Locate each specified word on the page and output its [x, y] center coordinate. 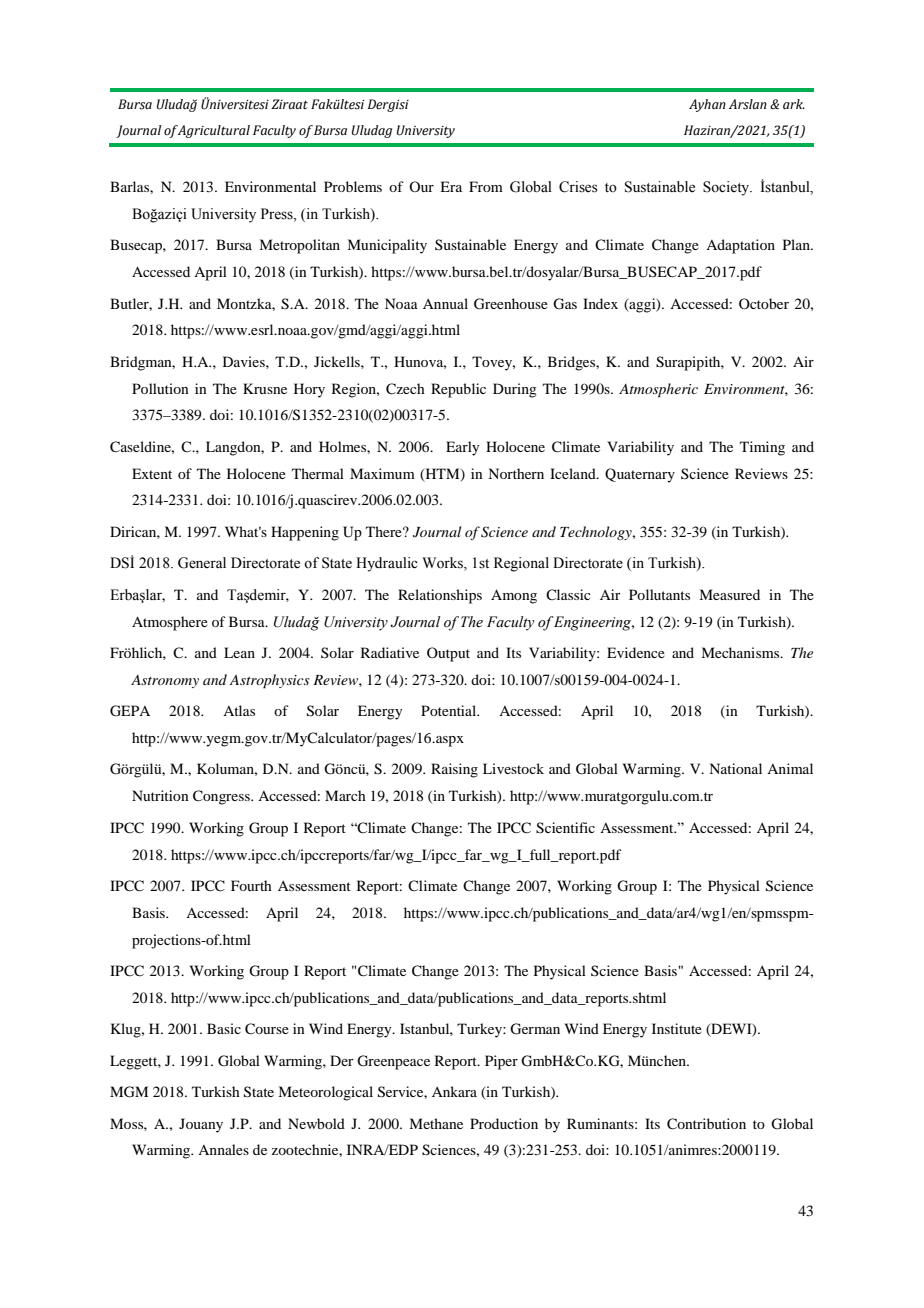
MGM [129, 1092]
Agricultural [213, 131]
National [735, 768]
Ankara [454, 1091]
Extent [152, 473]
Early [462, 448]
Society [727, 188]
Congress [222, 797]
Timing [762, 448]
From [486, 186]
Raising [454, 770]
